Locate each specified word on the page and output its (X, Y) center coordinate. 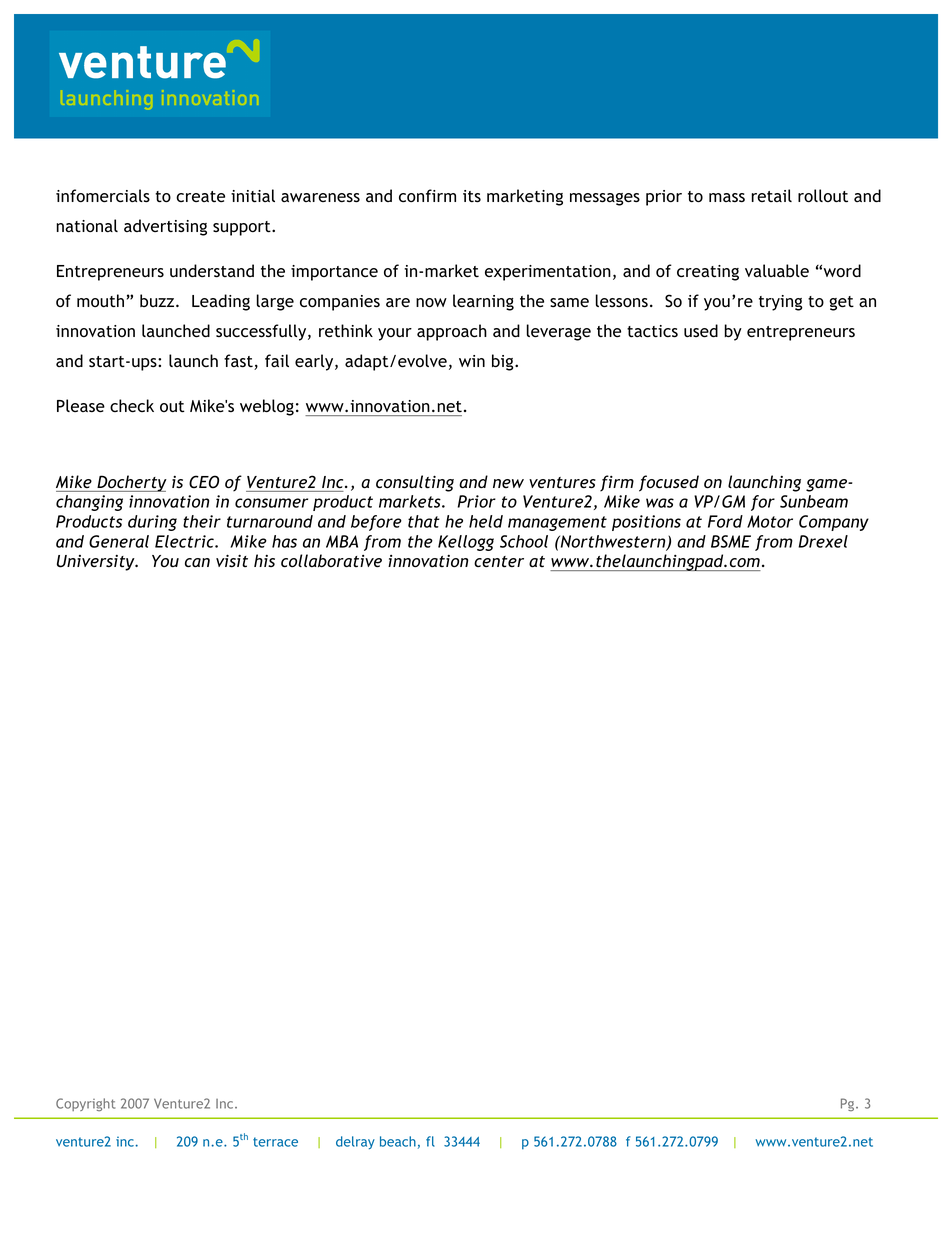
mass (727, 198)
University (97, 563)
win (472, 361)
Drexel (823, 541)
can (197, 562)
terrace (275, 1142)
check (132, 406)
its (472, 196)
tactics (652, 331)
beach (398, 1141)
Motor (770, 521)
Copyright (85, 1104)
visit (232, 561)
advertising (165, 227)
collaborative (331, 561)
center (499, 562)
